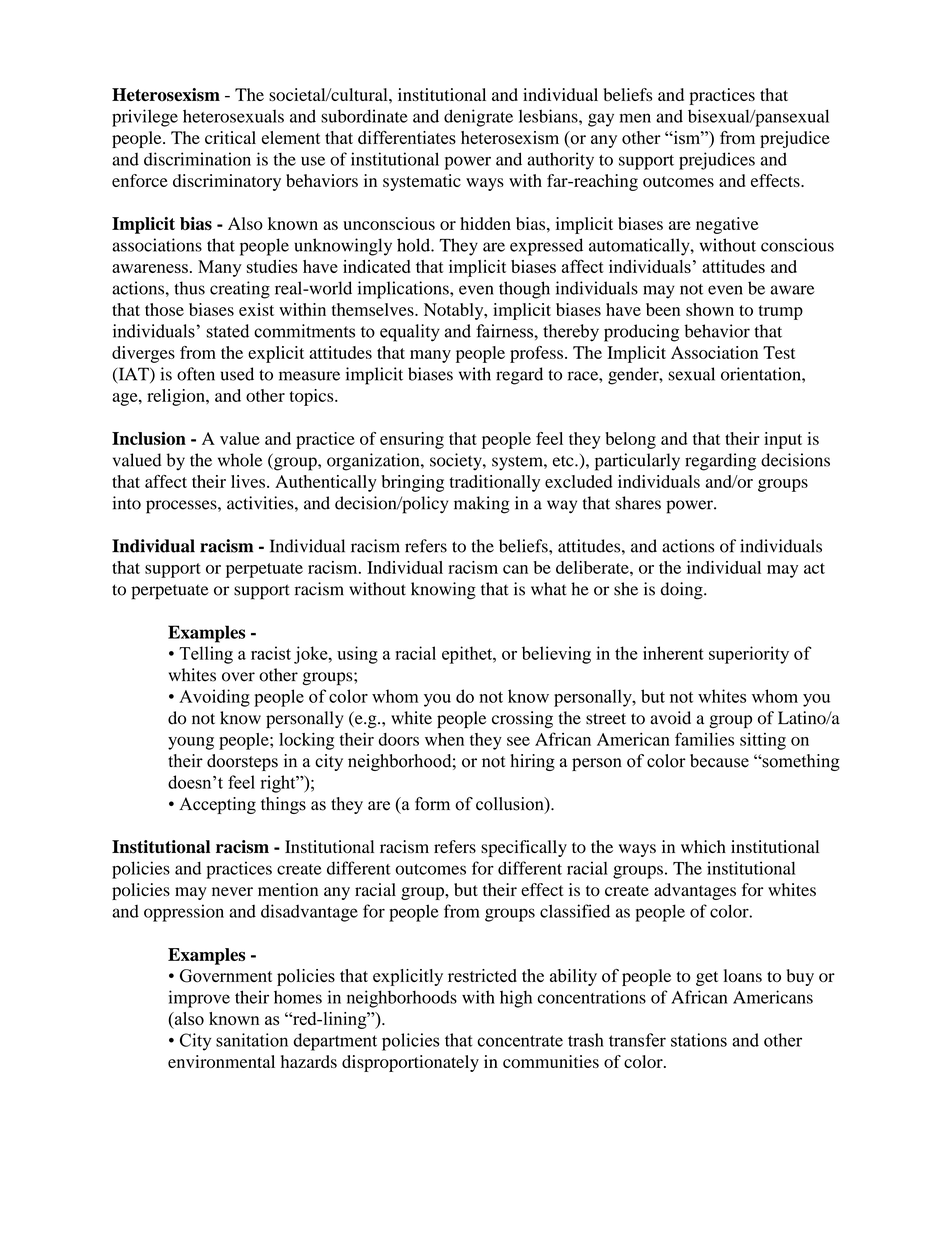 This document has width=952, height=1233. What do you see at coordinates (482, 505) in the document?
I see `making` at bounding box center [482, 505].
